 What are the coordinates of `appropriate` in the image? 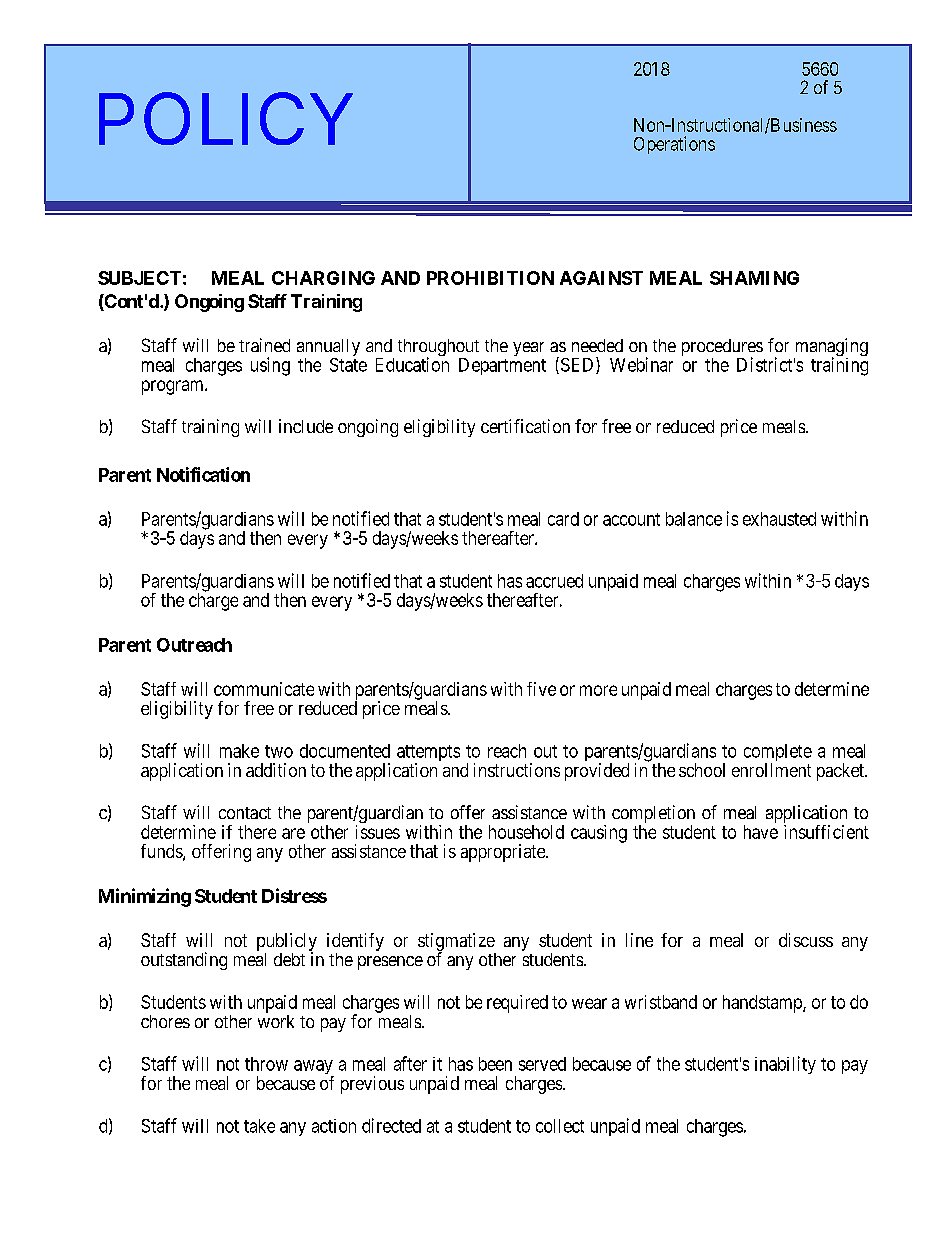 It's located at (504, 853).
